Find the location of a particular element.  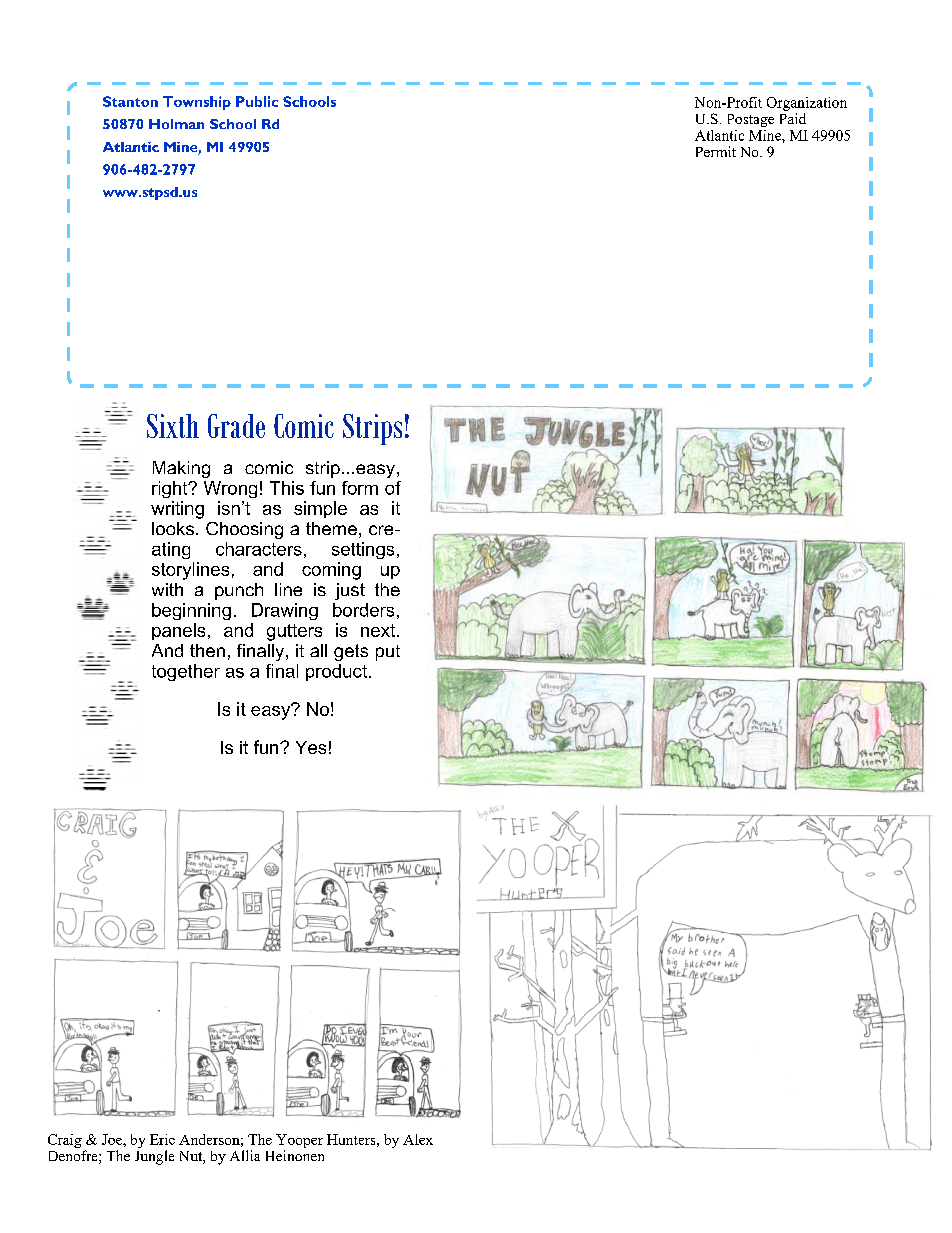

Alex is located at coordinates (418, 1139).
